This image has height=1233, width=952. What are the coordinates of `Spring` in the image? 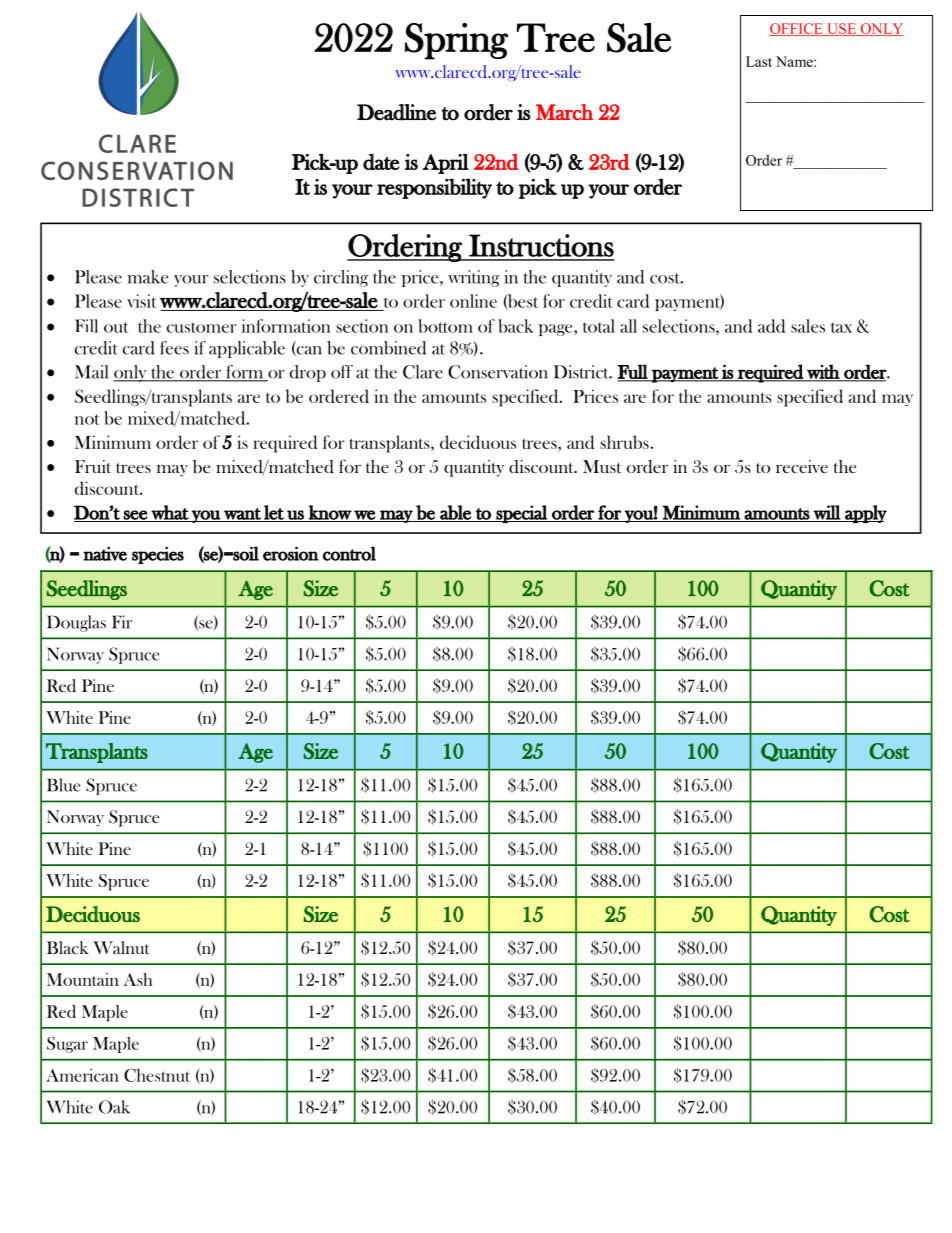 It's located at (456, 41).
